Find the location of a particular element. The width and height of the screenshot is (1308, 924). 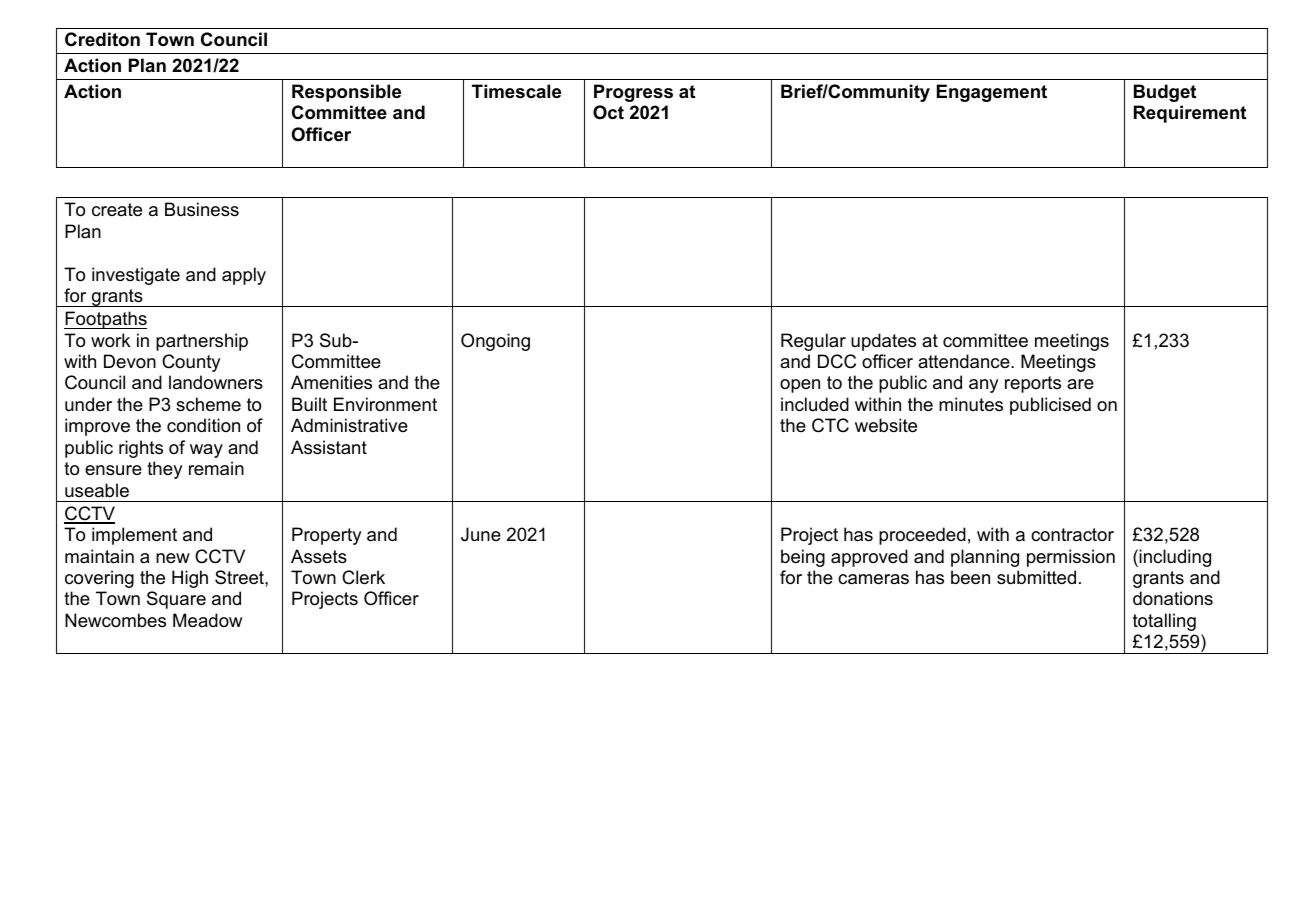

scheme is located at coordinates (208, 404).
